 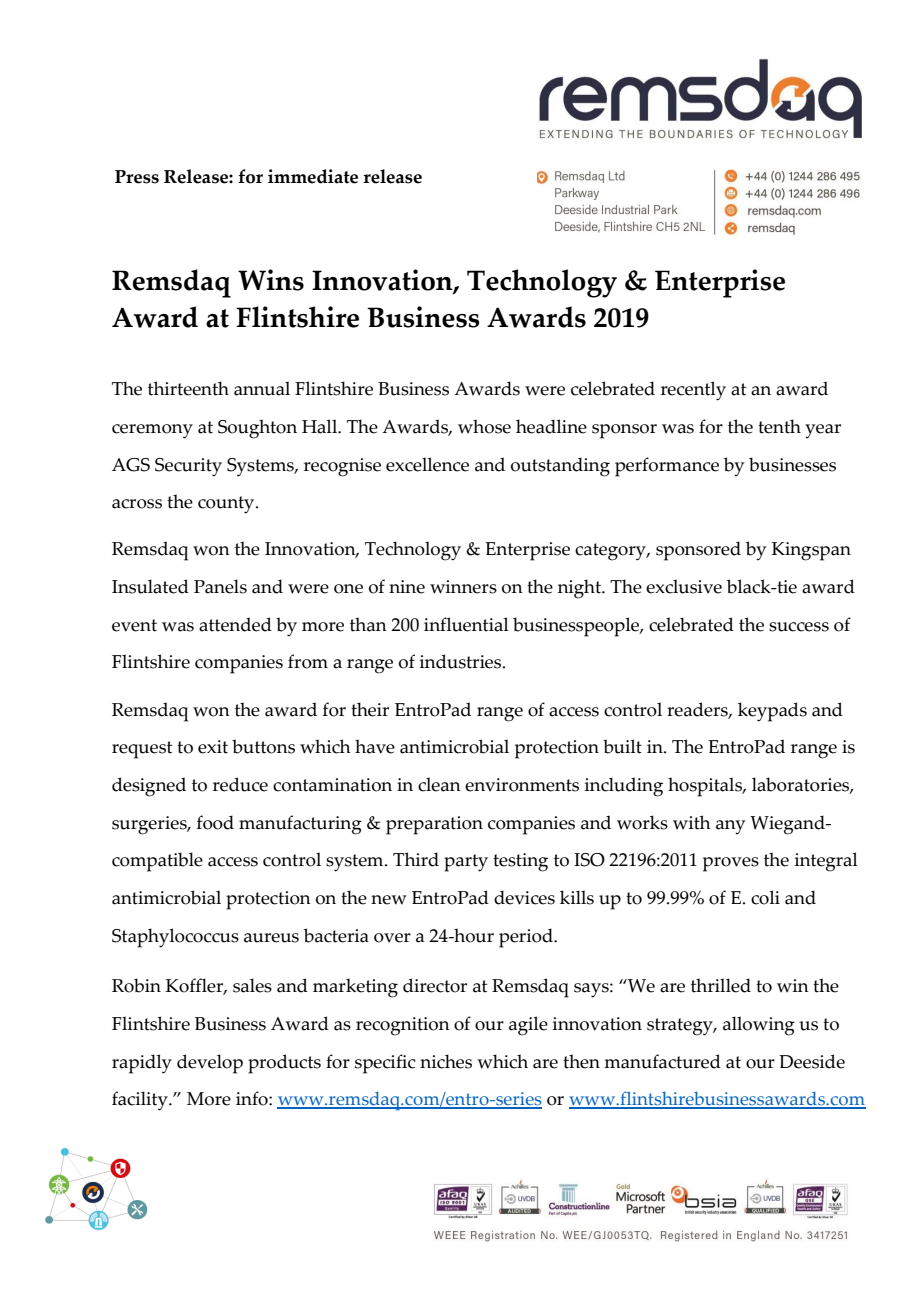 What do you see at coordinates (220, 586) in the screenshot?
I see `Panels` at bounding box center [220, 586].
